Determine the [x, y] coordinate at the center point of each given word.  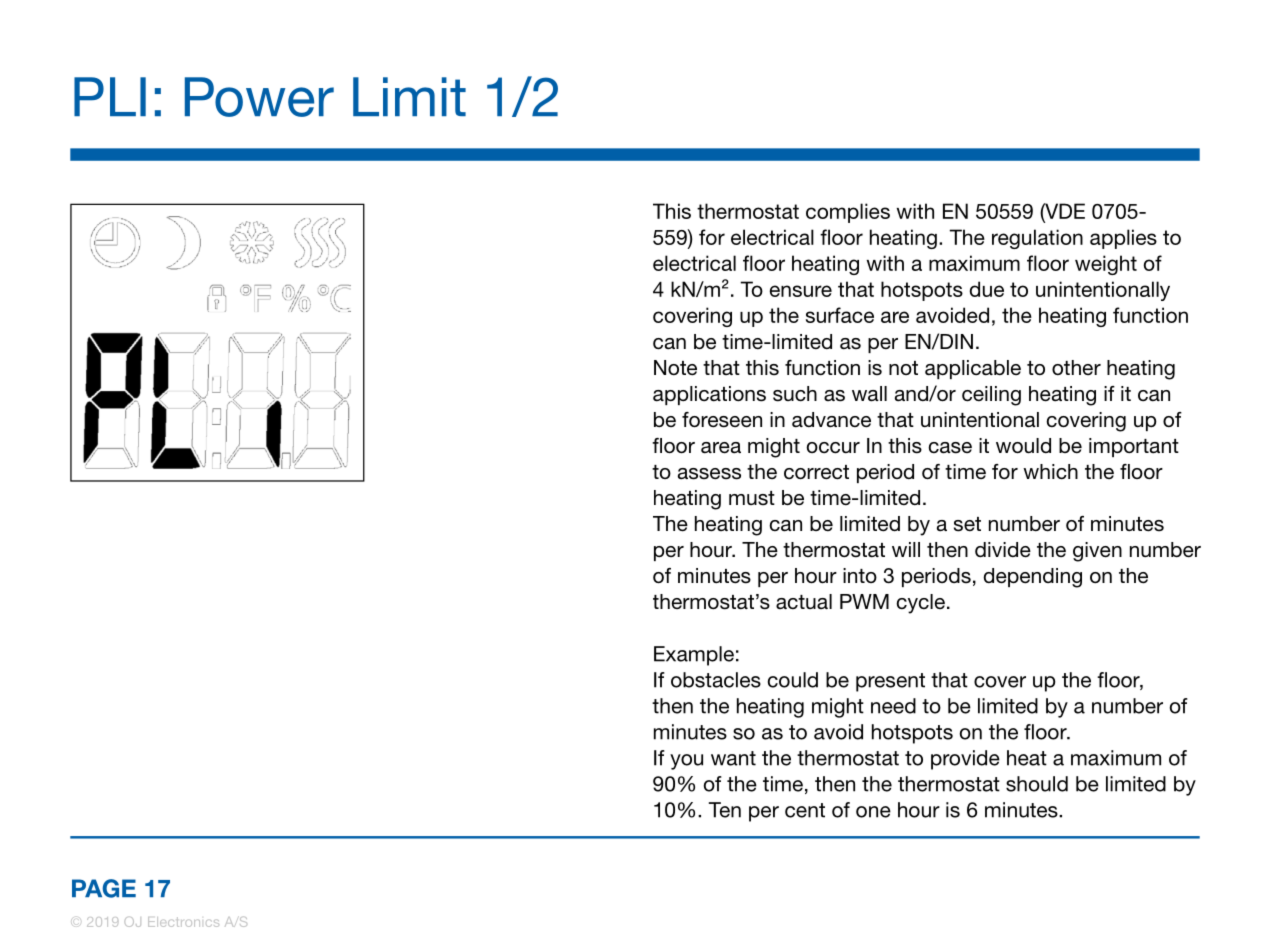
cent [805, 810]
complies [848, 213]
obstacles [716, 680]
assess [709, 474]
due [986, 289]
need [893, 706]
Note [675, 368]
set [967, 524]
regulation [1037, 239]
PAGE [104, 888]
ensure [801, 291]
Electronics [183, 922]
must [752, 498]
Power [259, 97]
